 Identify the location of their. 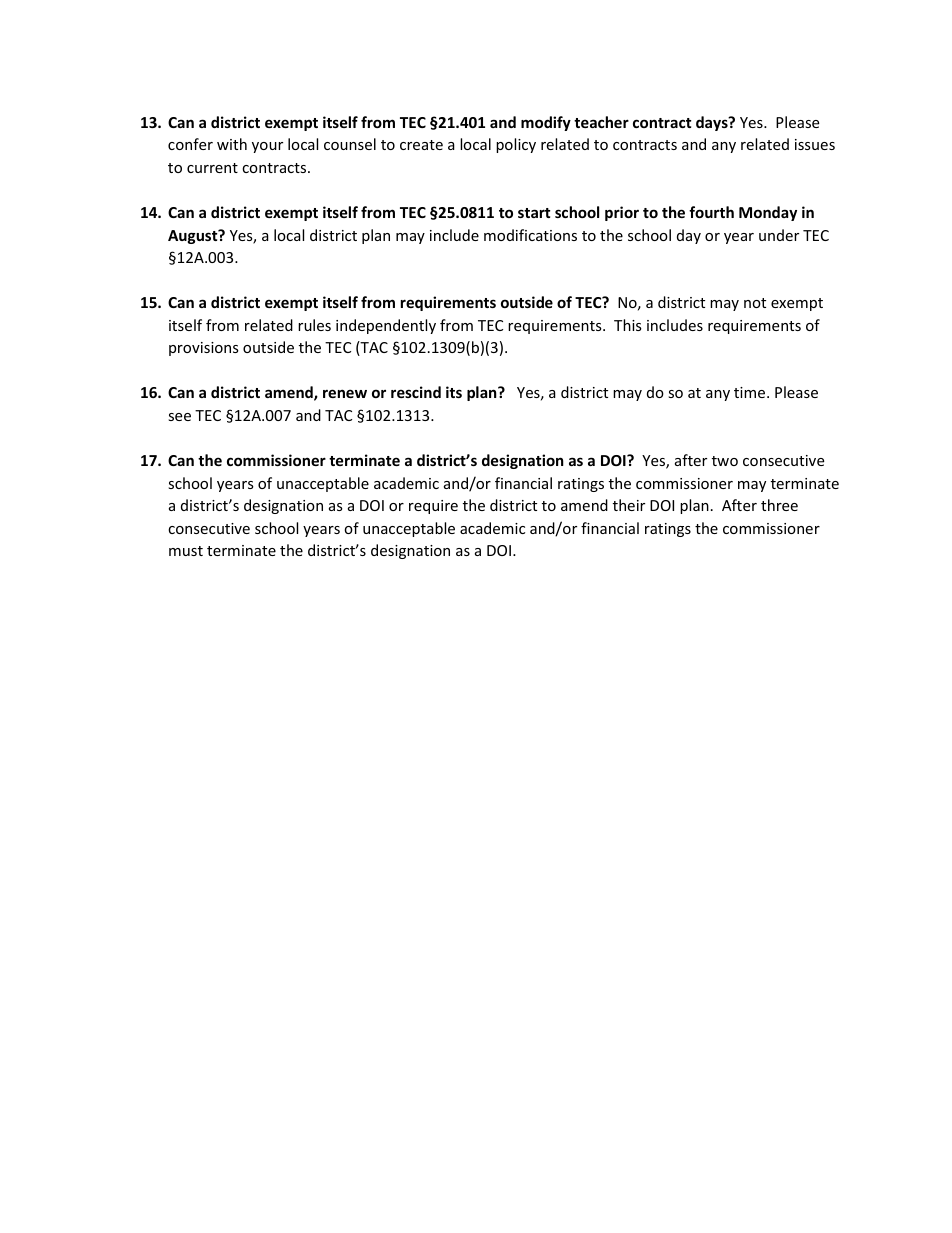
(629, 505).
